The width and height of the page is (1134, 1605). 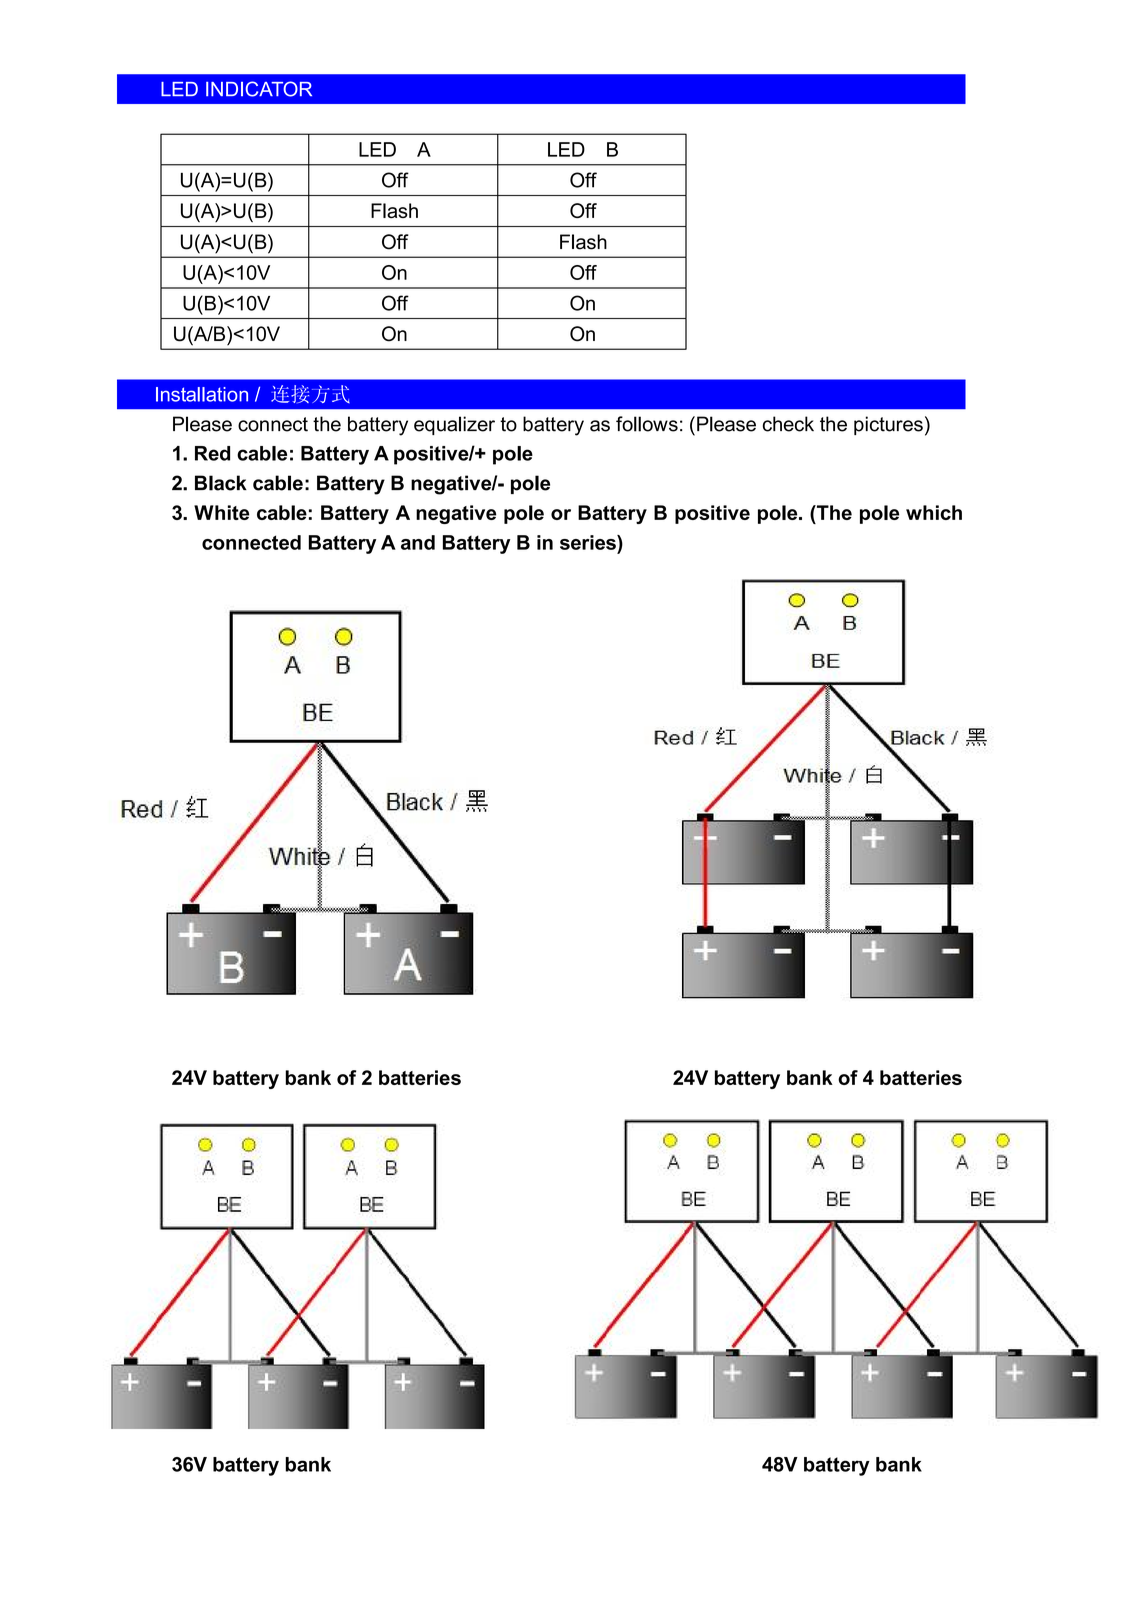 I want to click on which, so click(x=934, y=512).
